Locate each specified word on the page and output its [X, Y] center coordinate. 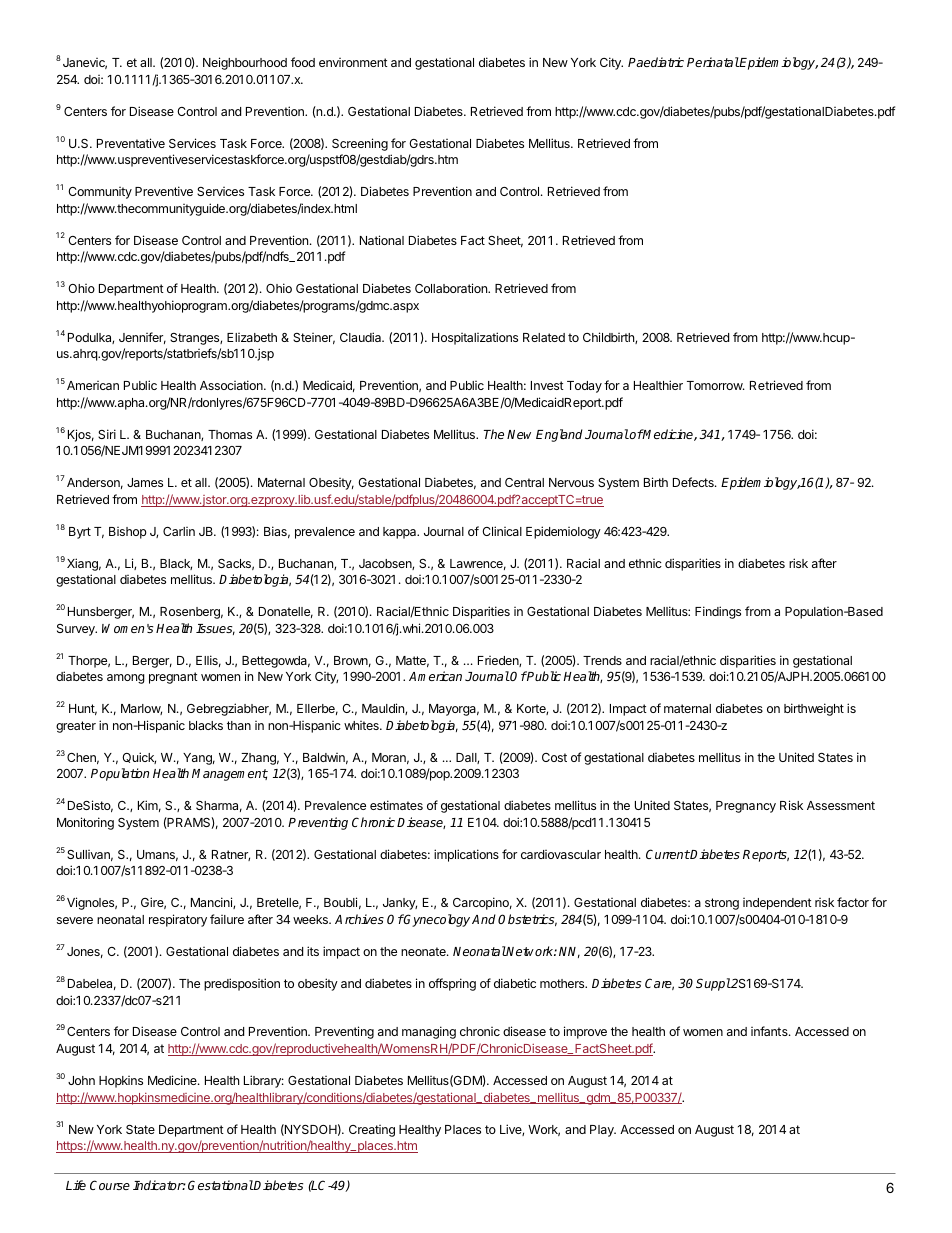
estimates [396, 805]
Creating [372, 1131]
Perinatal [713, 62]
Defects [694, 482]
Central [524, 482]
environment [353, 62]
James [145, 482]
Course [110, 1185]
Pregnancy [746, 807]
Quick [139, 758]
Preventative [131, 143]
